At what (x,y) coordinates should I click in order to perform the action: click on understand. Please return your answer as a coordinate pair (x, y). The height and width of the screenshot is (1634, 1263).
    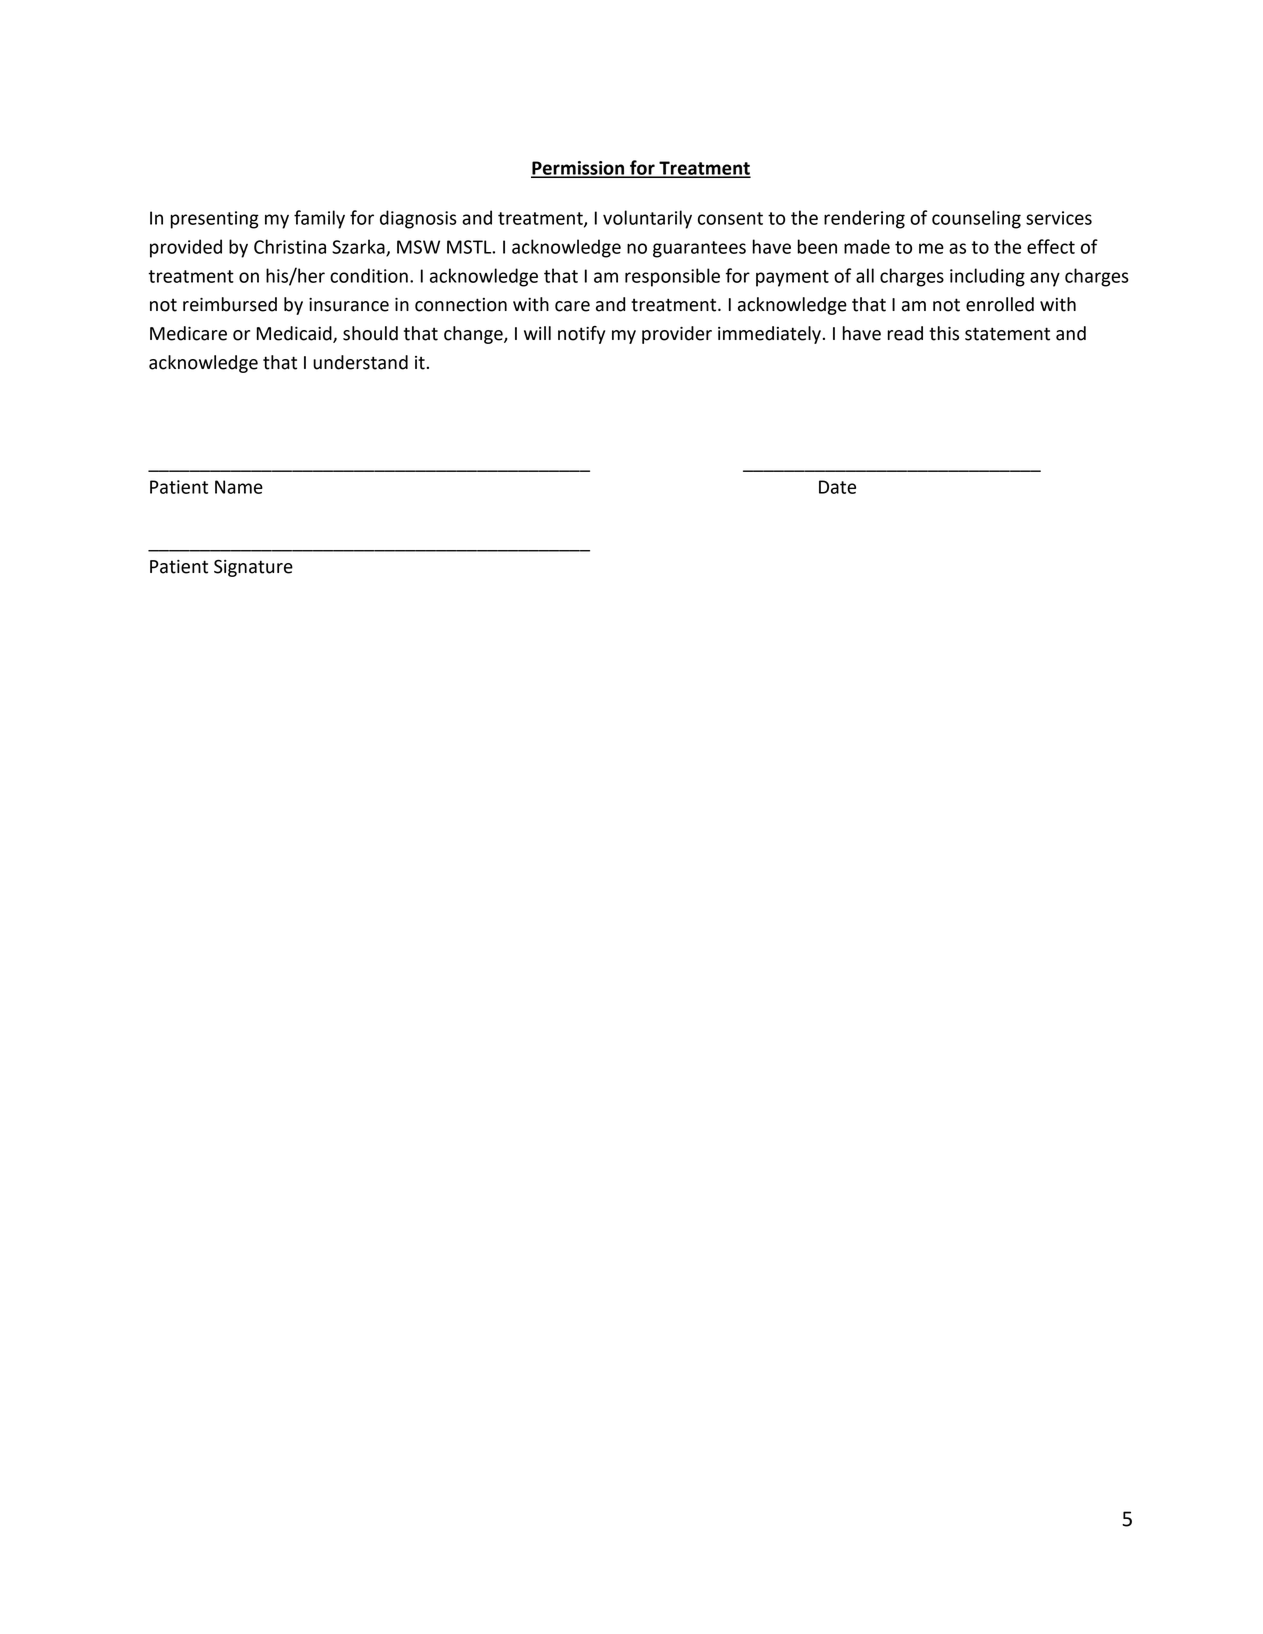
    Looking at the image, I should click on (360, 362).
